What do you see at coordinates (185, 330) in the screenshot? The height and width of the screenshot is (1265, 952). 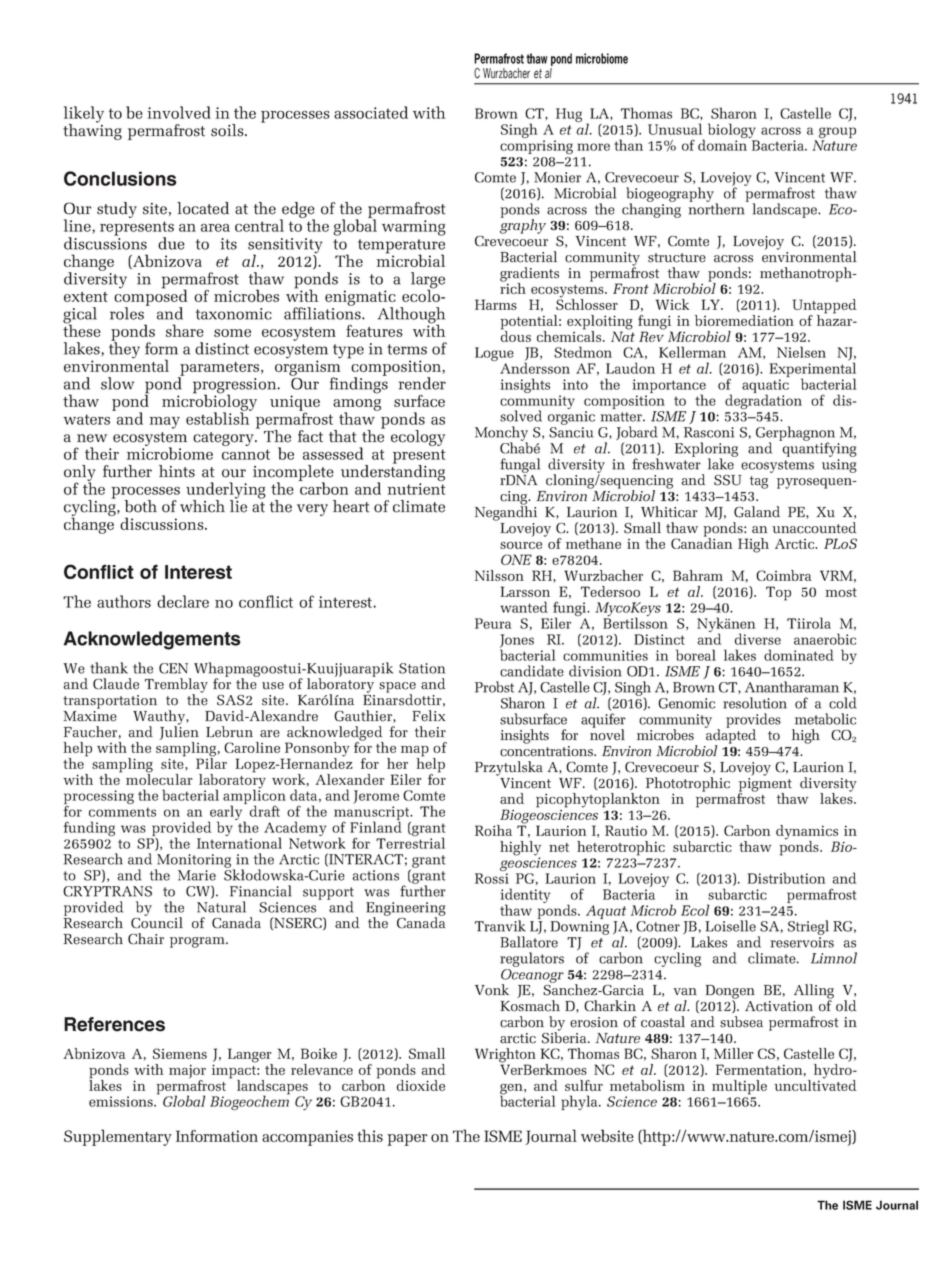 I see `share` at bounding box center [185, 330].
